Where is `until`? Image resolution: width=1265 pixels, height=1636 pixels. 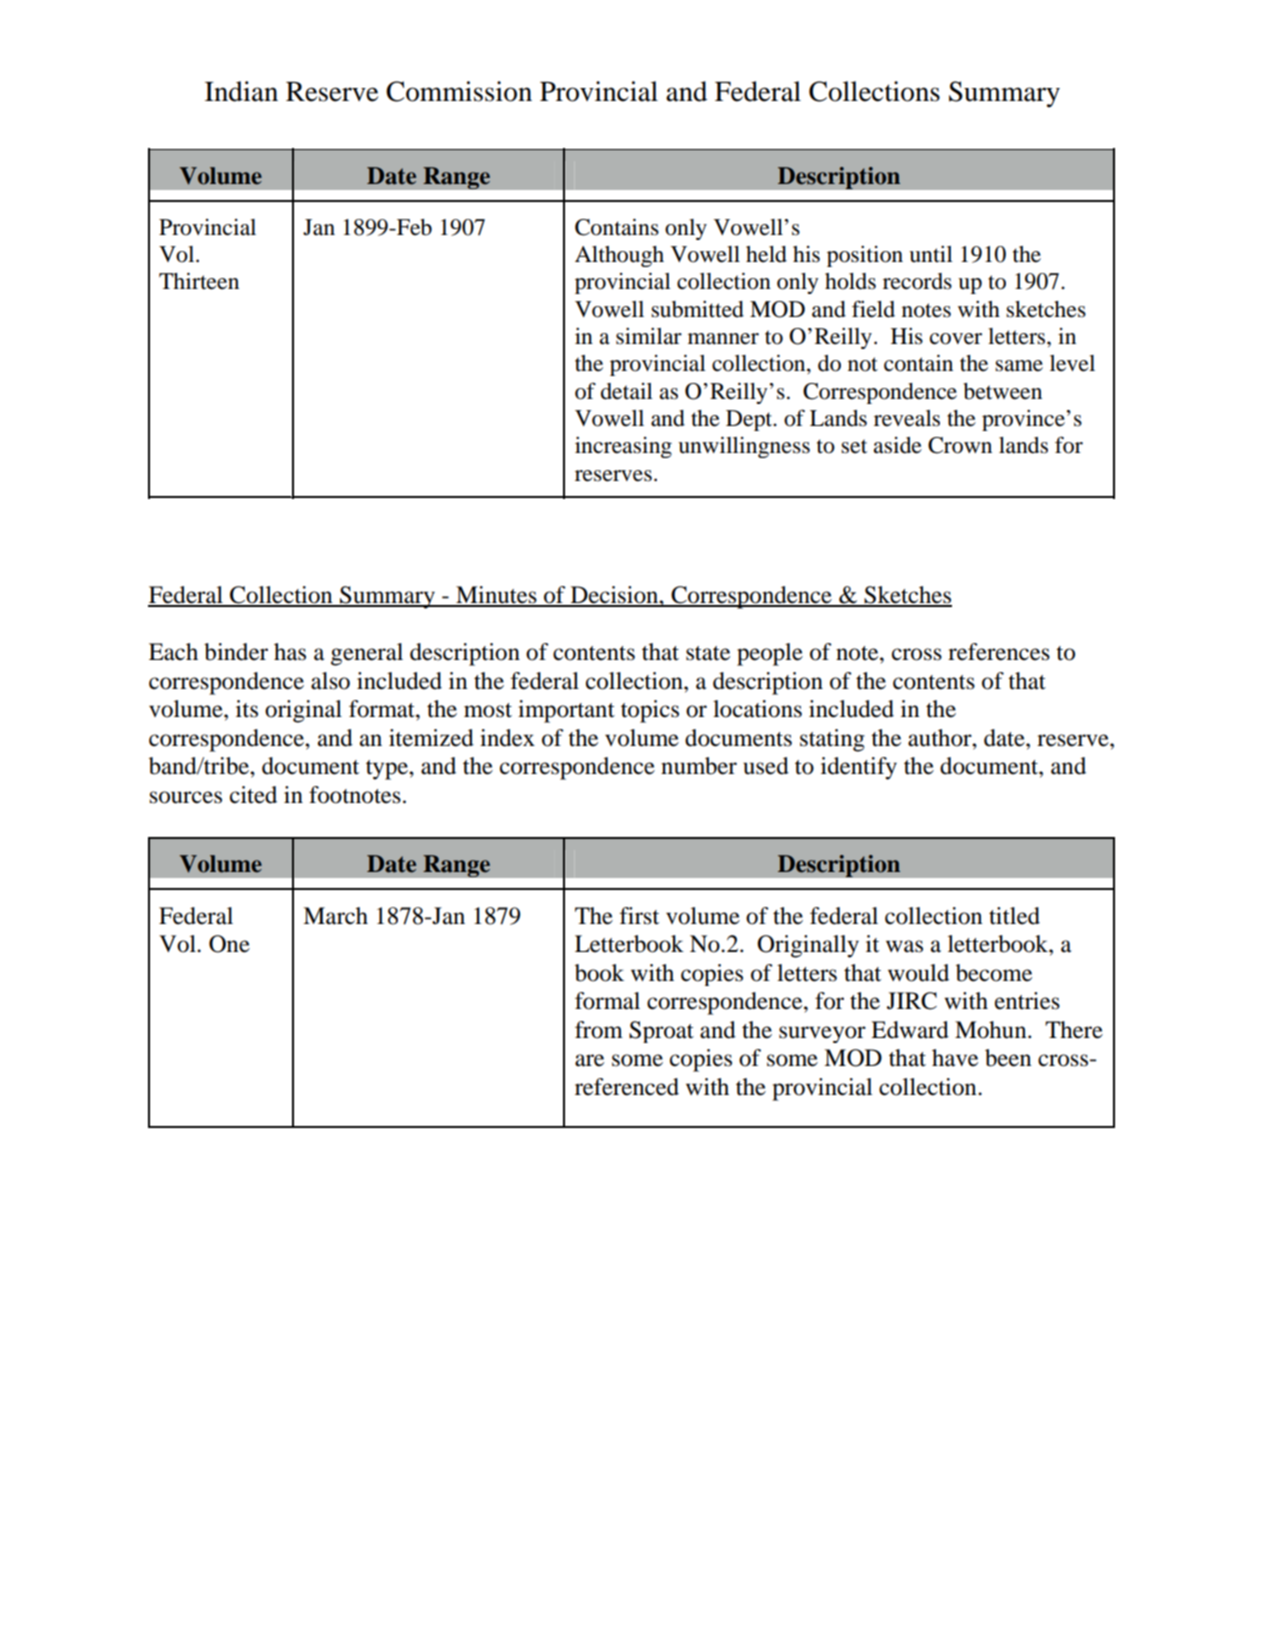 until is located at coordinates (931, 254).
